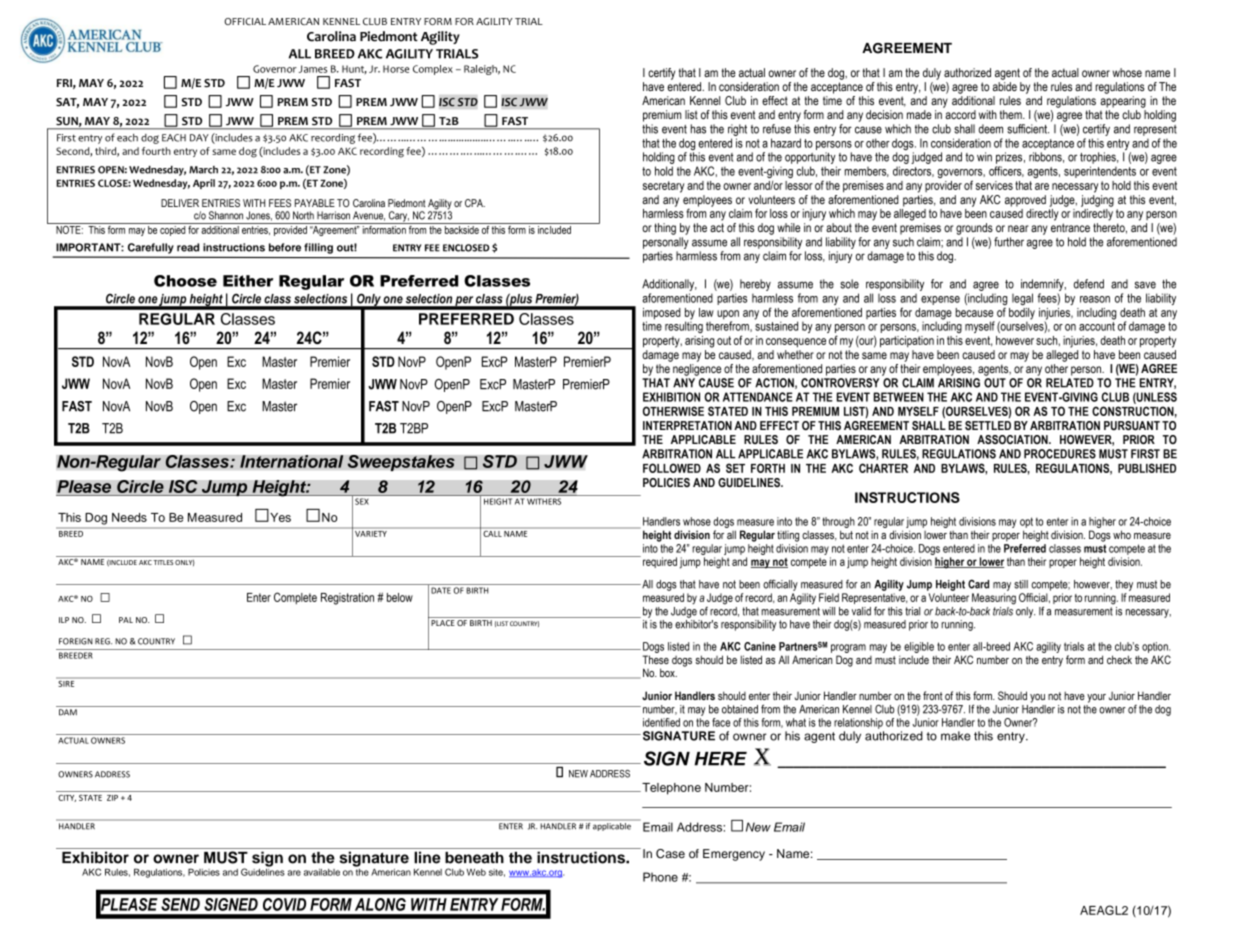  Describe the element at coordinates (655, 659) in the screenshot. I see `These` at that location.
